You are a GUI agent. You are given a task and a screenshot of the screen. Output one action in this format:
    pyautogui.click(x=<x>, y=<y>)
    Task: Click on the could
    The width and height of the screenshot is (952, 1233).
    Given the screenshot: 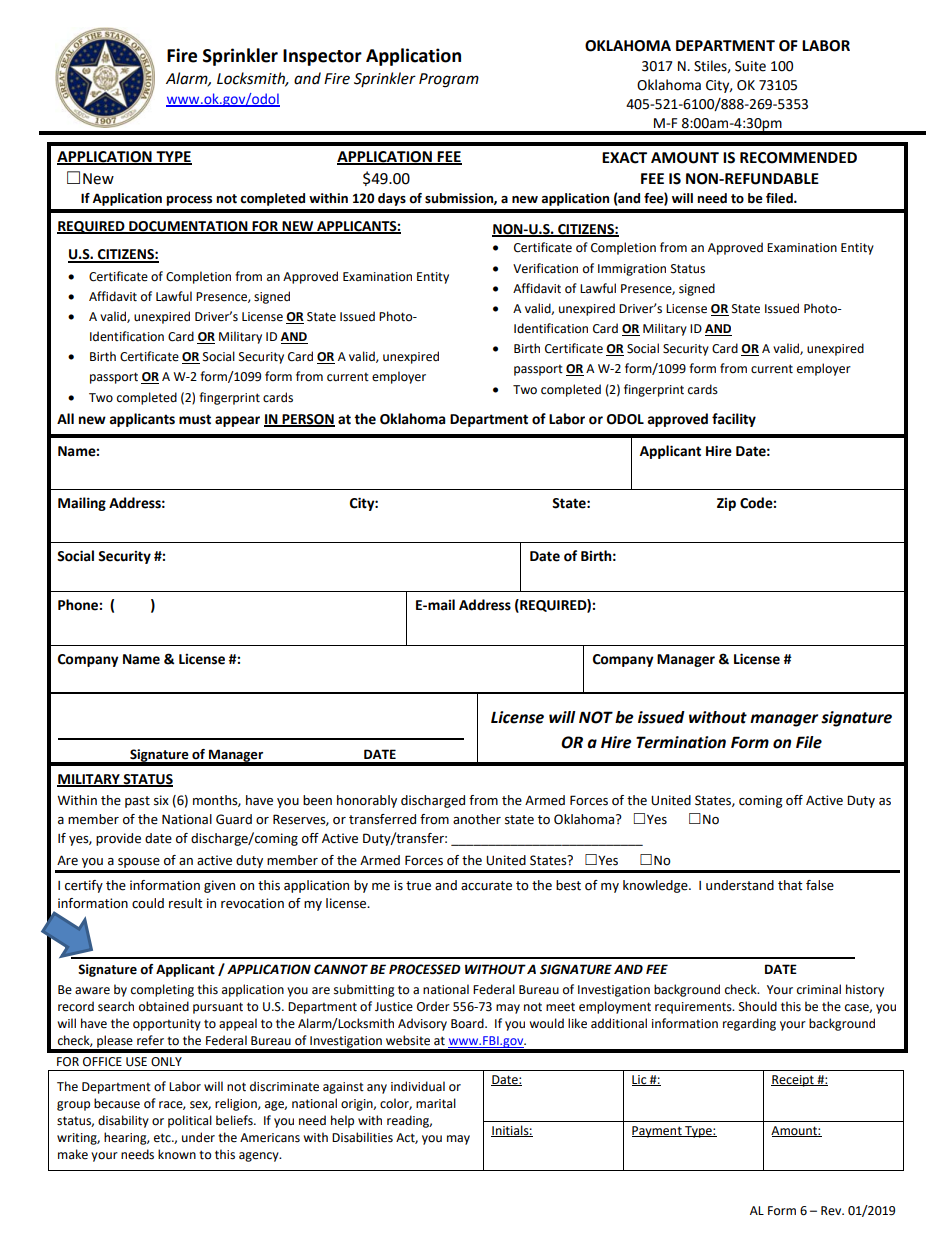 What is the action you would take?
    pyautogui.click(x=148, y=903)
